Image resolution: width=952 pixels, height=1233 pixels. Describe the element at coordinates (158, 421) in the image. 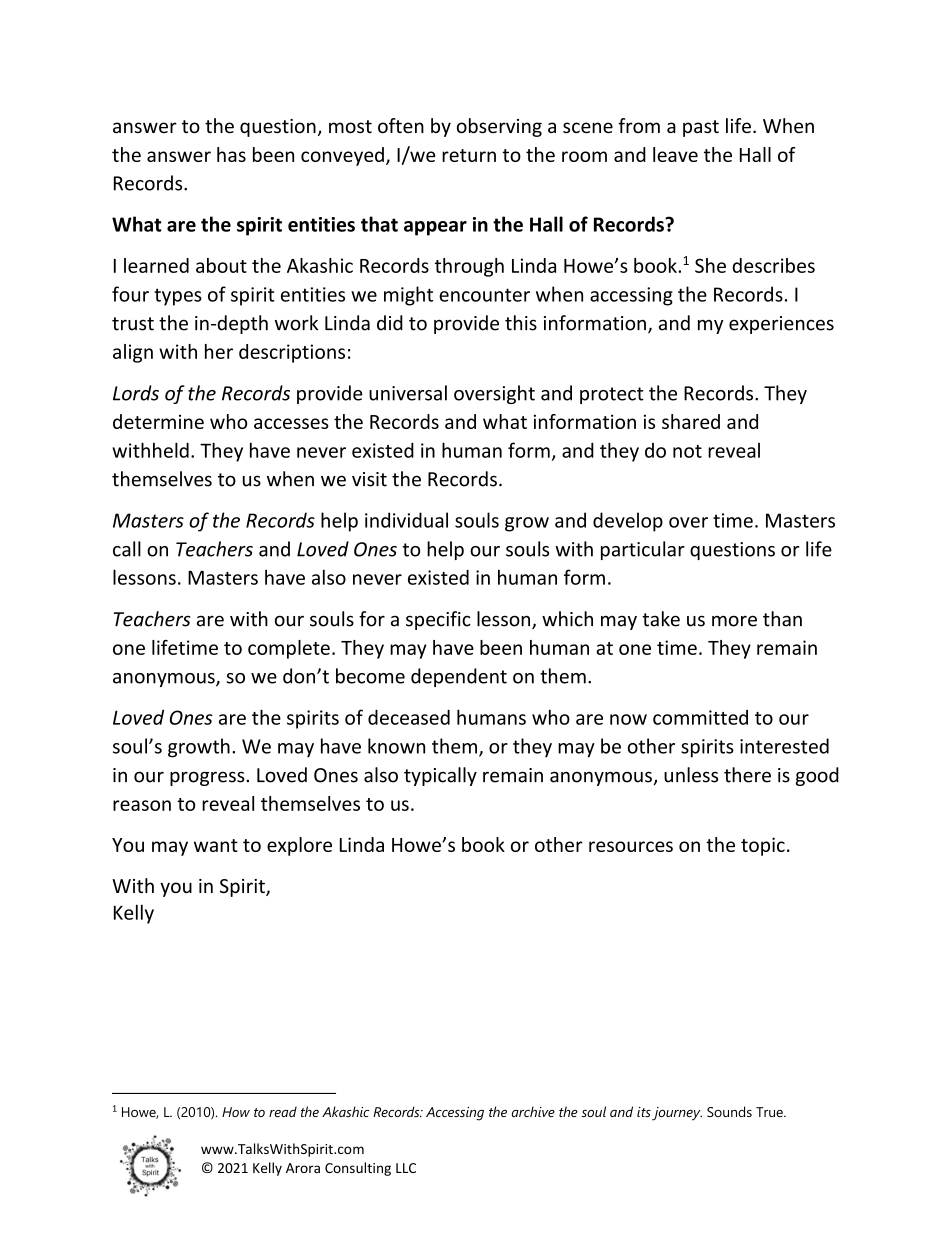

I see `determine` at that location.
